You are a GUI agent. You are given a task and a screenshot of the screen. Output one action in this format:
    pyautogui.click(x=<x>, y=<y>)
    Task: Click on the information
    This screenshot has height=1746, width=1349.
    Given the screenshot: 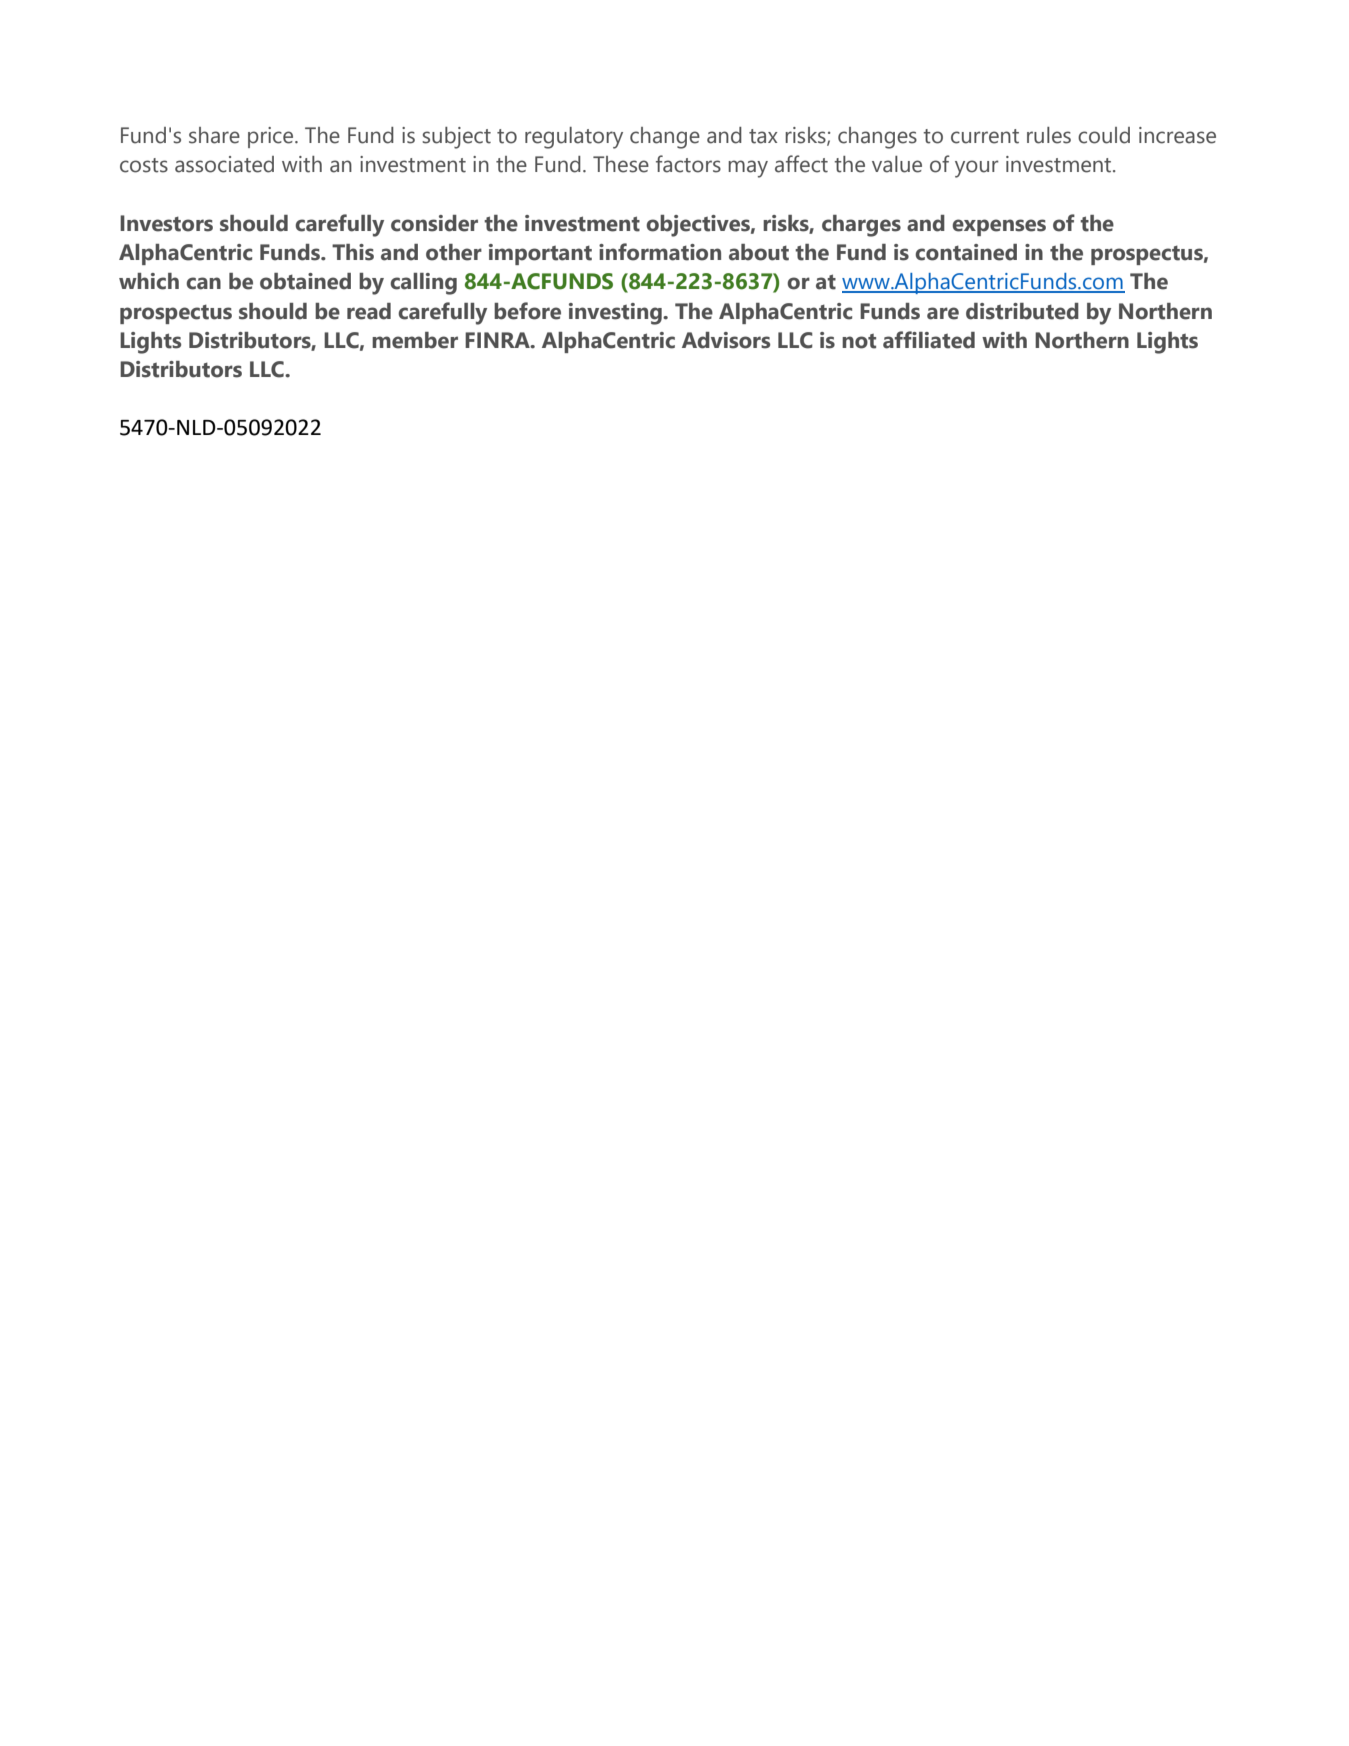 What is the action you would take?
    pyautogui.click(x=660, y=252)
